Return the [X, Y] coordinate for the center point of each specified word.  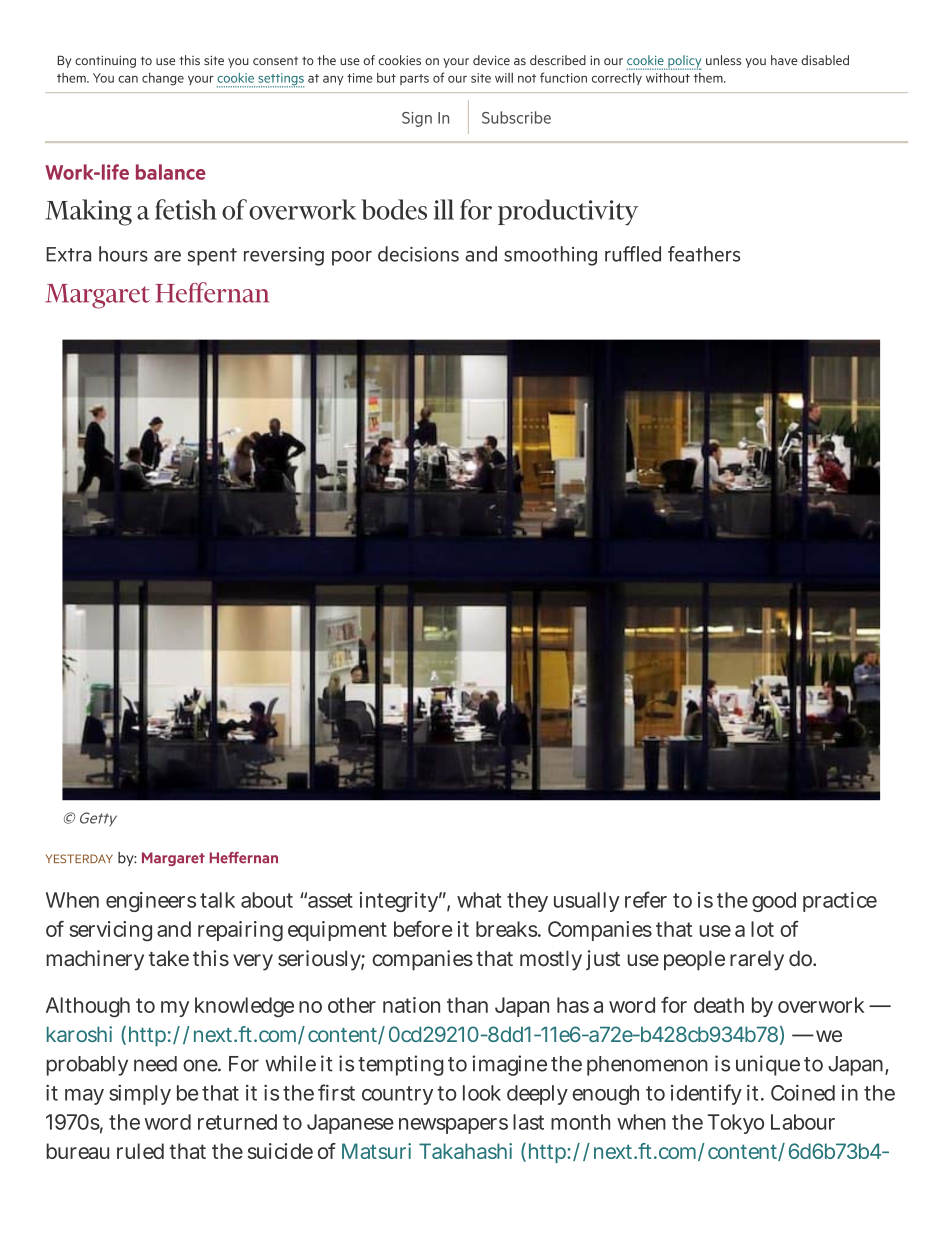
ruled [140, 1151]
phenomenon [647, 1066]
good [774, 902]
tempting [401, 1065]
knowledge [244, 1007]
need [155, 1064]
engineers [151, 902]
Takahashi [465, 1151]
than [467, 1005]
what [479, 900]
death [719, 1005]
